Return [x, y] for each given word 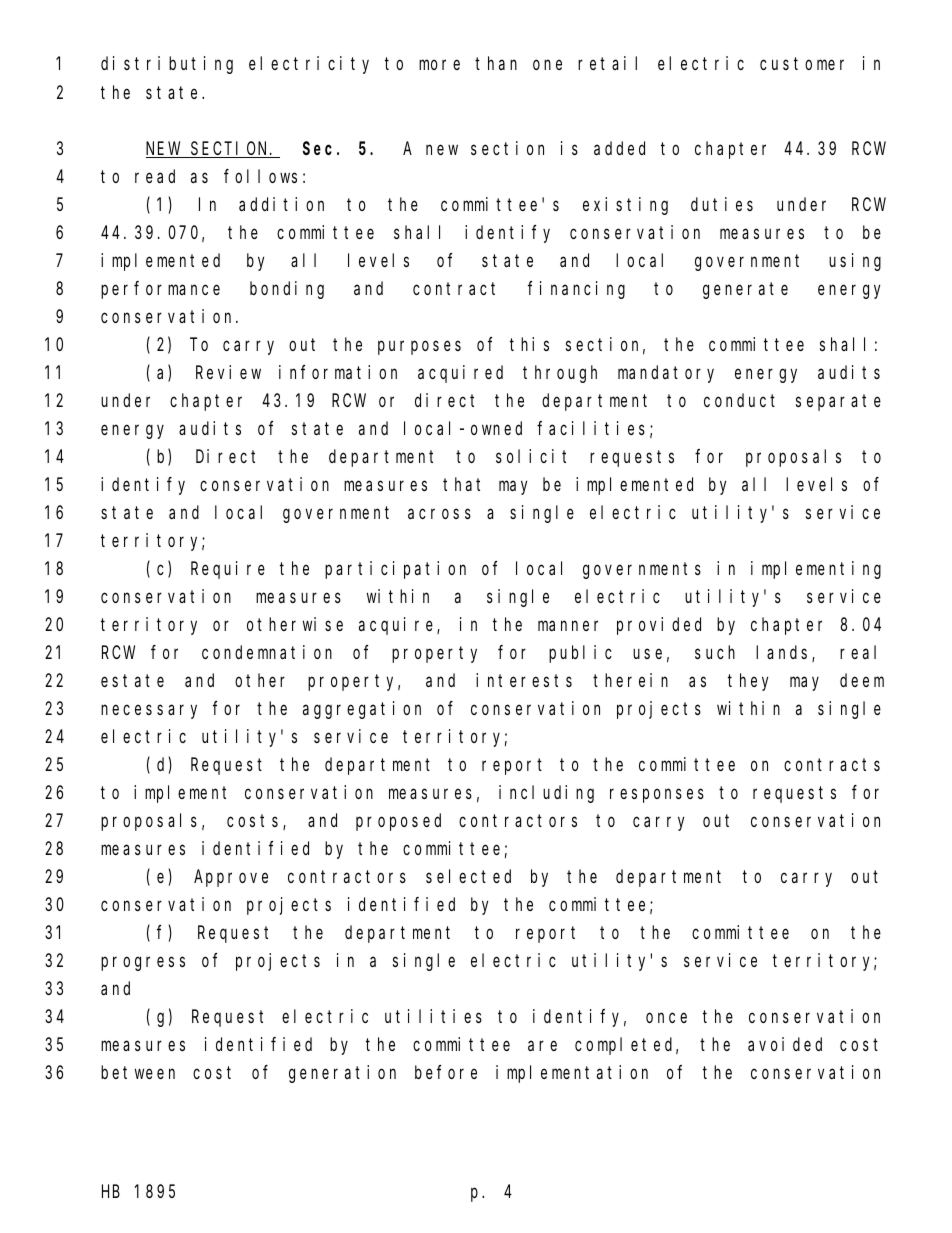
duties [722, 204]
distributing [167, 65]
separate [838, 402]
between [138, 1072]
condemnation [267, 652]
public [580, 654]
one [547, 65]
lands [784, 653]
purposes [419, 347]
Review [228, 372]
